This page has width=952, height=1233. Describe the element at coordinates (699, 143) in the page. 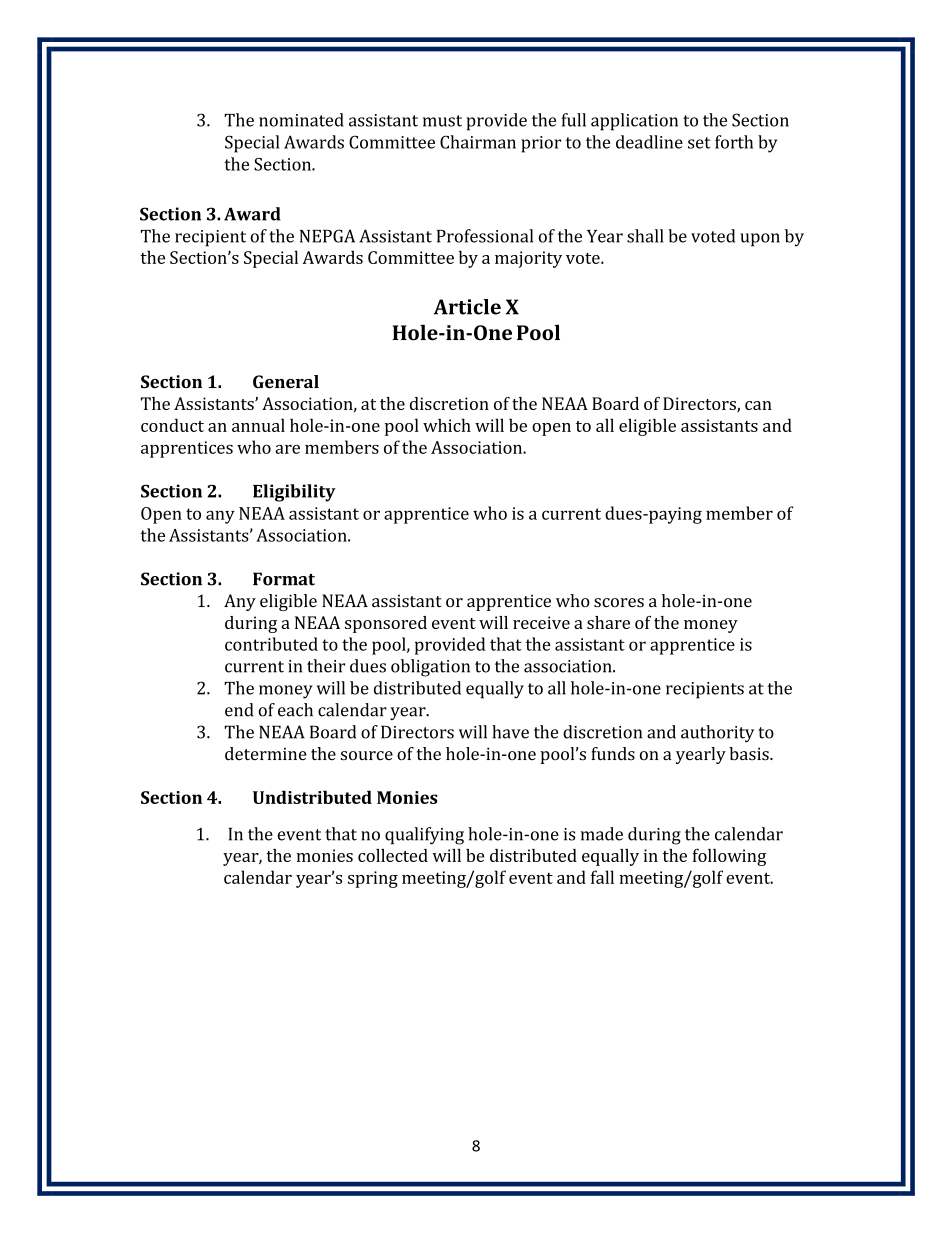

I see `set` at that location.
